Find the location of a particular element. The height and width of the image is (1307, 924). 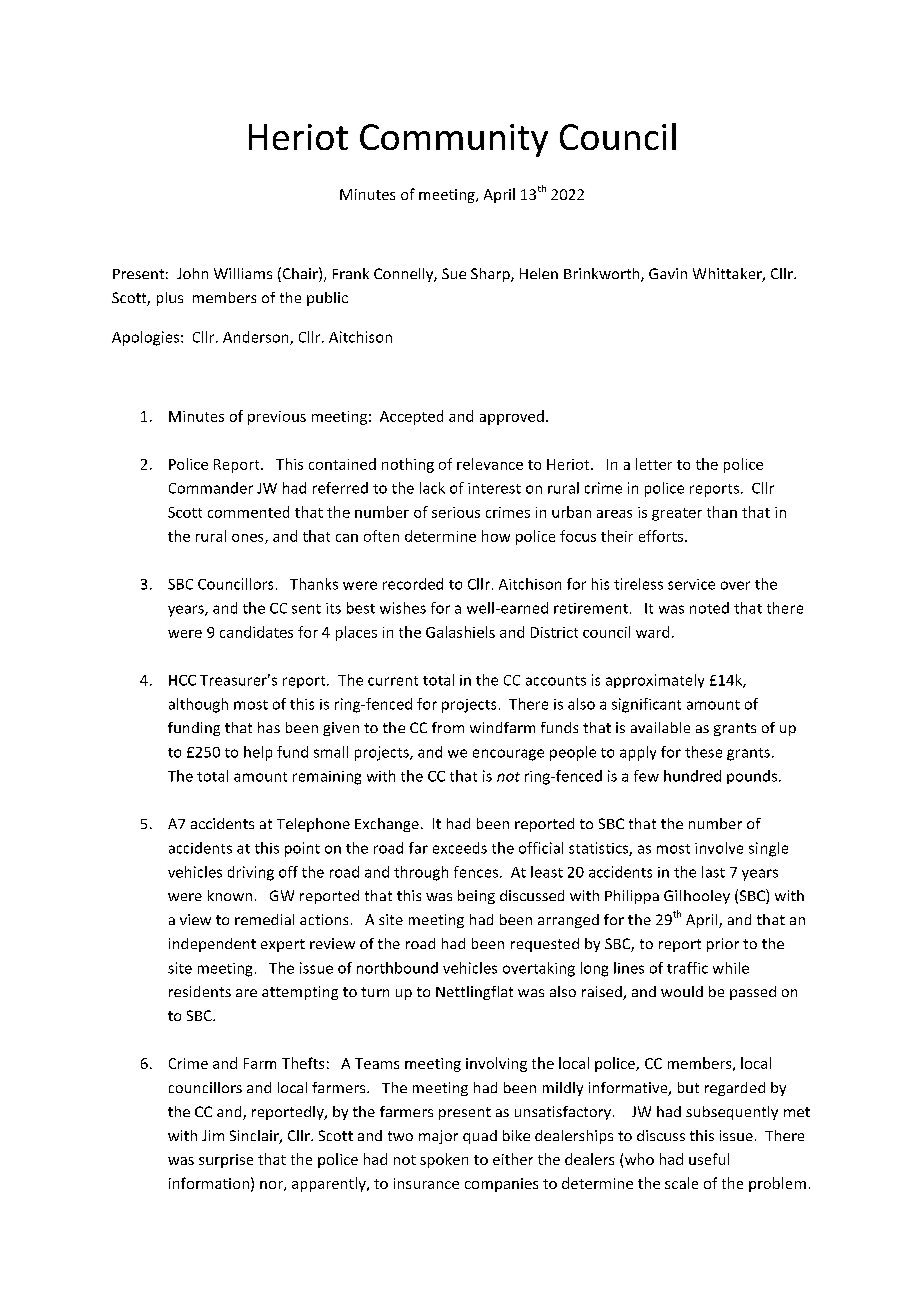

Community is located at coordinates (454, 140).
